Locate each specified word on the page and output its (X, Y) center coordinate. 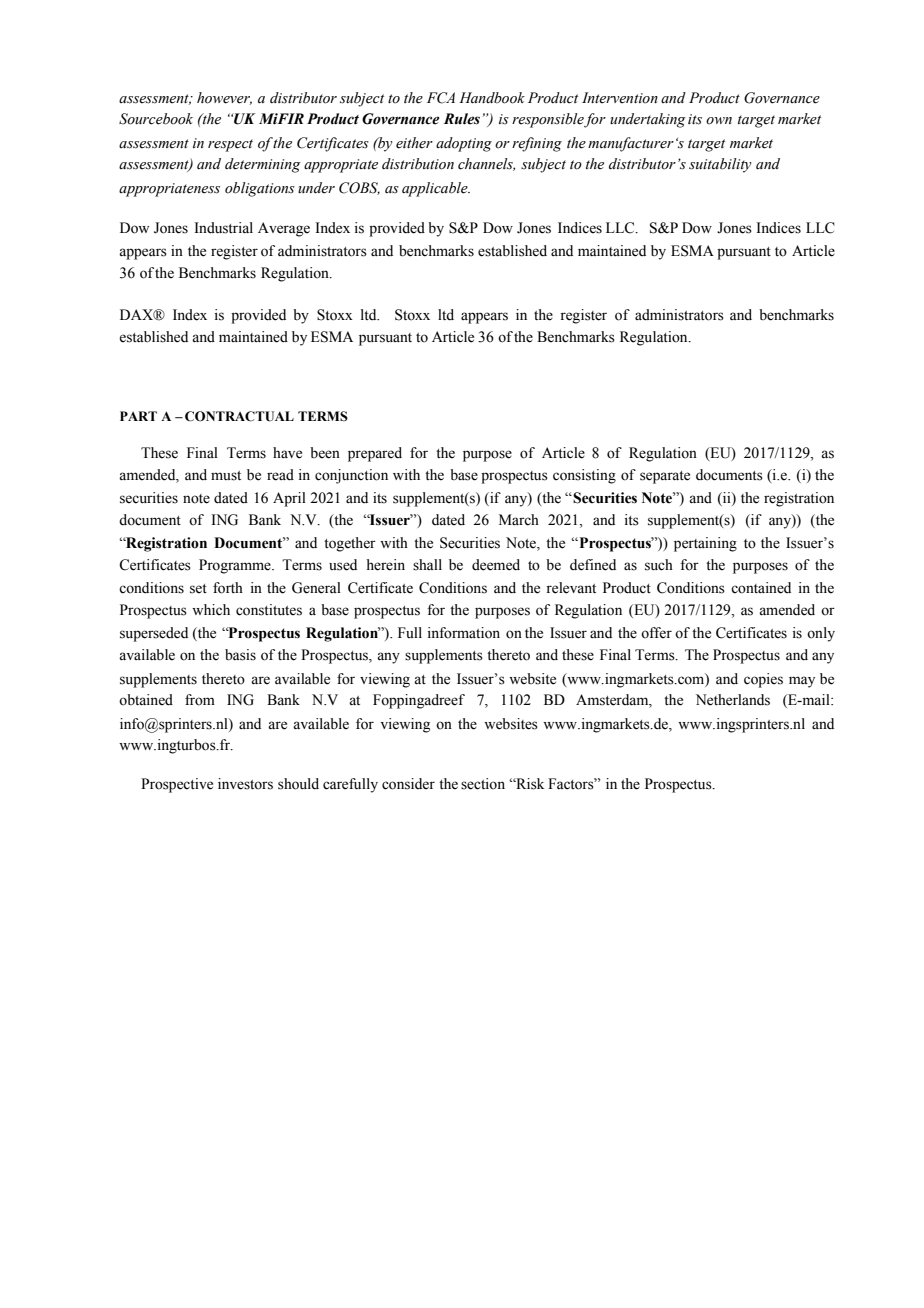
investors (245, 784)
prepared (375, 454)
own (719, 121)
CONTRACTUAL (239, 416)
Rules (462, 119)
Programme (236, 566)
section (483, 784)
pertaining (705, 544)
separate (665, 477)
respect (230, 145)
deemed (496, 565)
